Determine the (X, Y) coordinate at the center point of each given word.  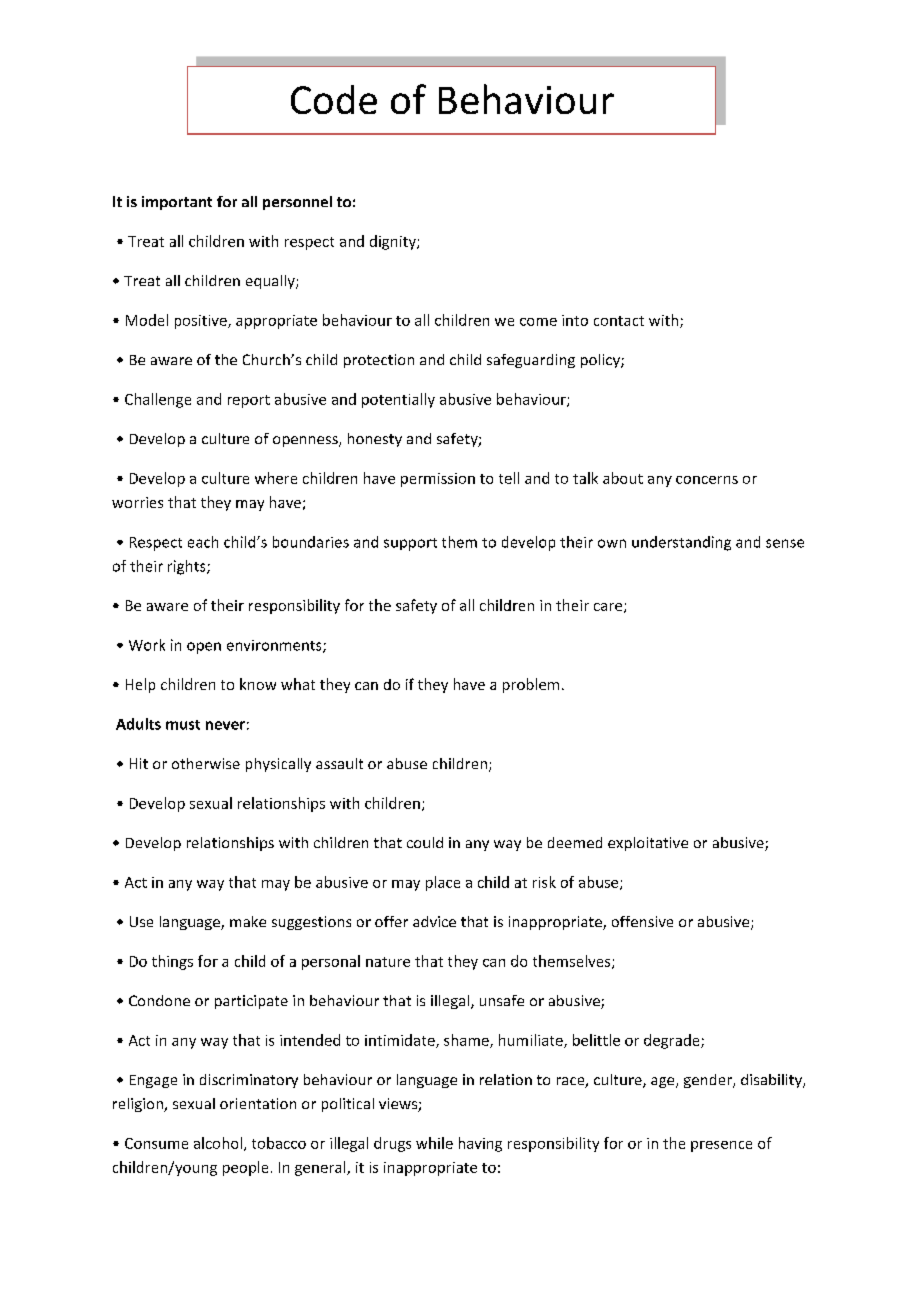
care (609, 608)
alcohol (218, 1143)
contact (619, 321)
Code (334, 99)
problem (531, 685)
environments (275, 646)
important (177, 203)
